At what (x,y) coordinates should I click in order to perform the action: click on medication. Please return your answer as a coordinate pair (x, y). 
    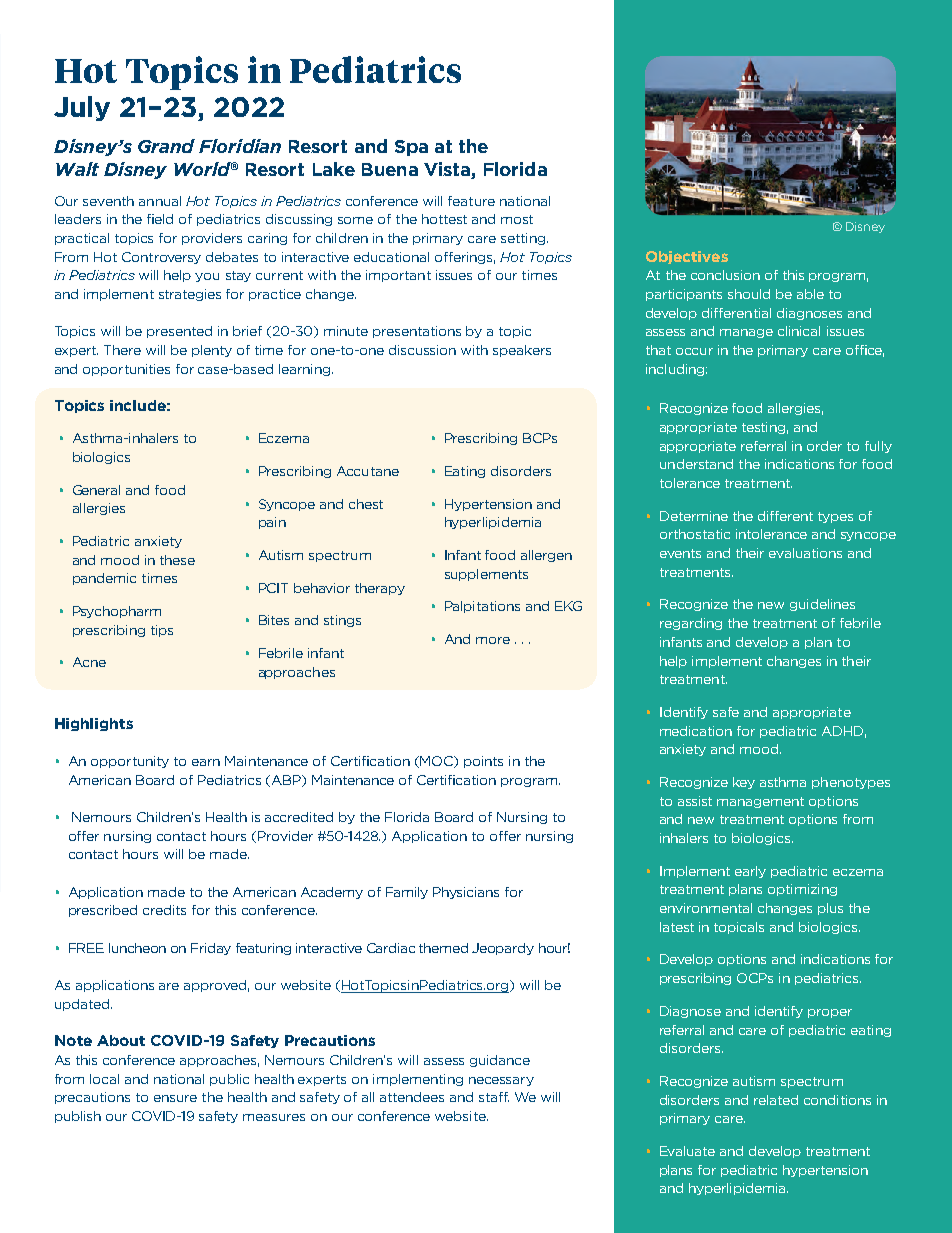
    Looking at the image, I should click on (696, 731).
